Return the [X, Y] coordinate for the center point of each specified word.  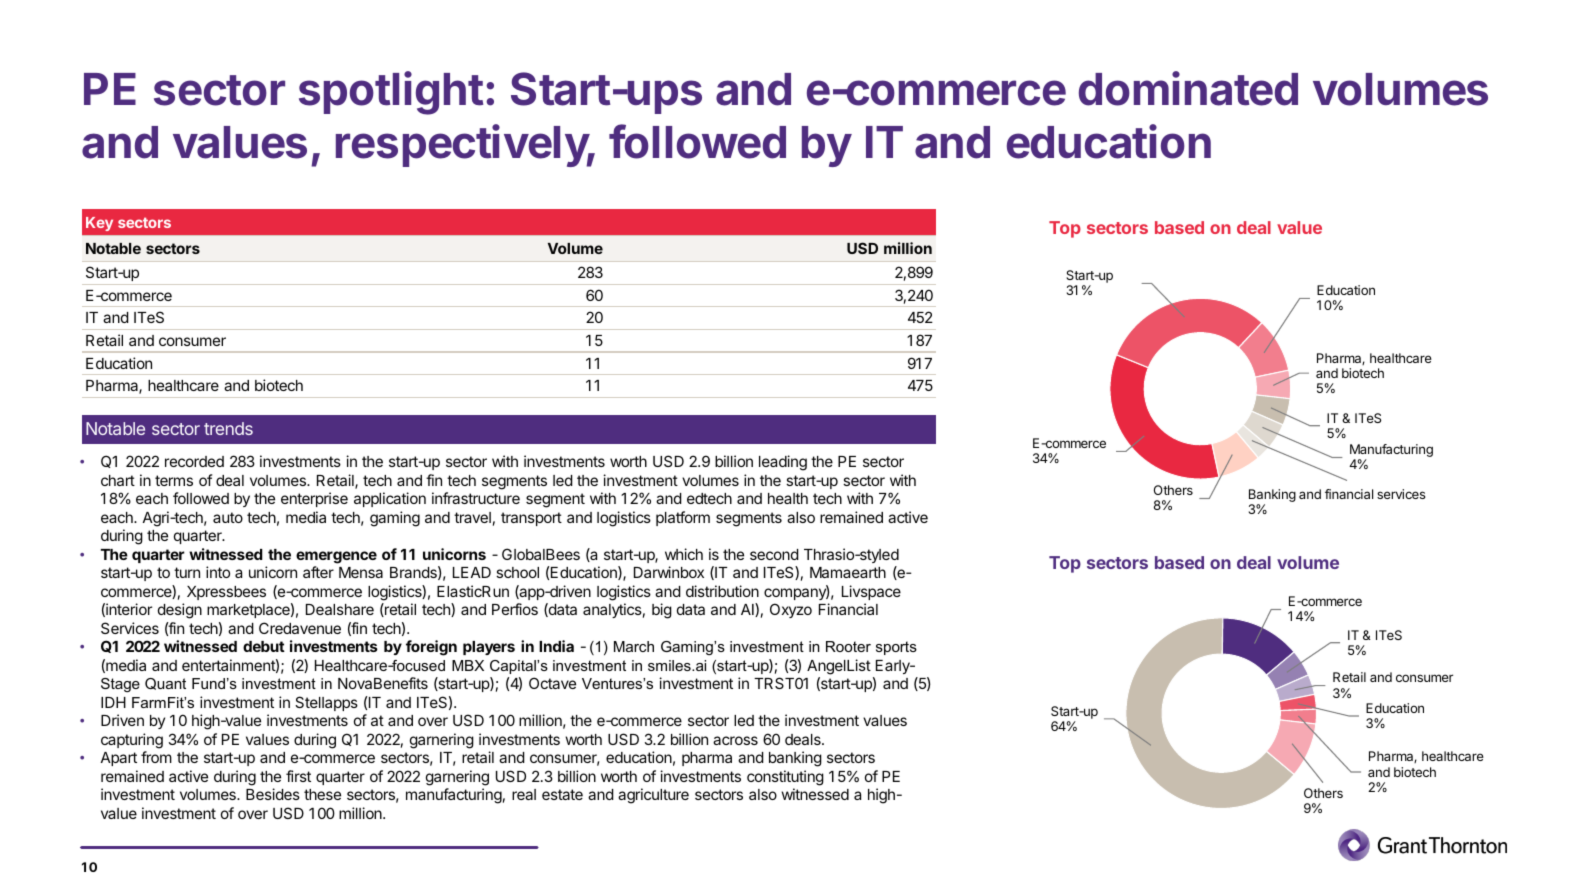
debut [264, 646]
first [298, 776]
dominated [1188, 88]
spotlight [391, 93]
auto [228, 517]
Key [99, 224]
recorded [194, 461]
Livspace [871, 592]
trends [228, 428]
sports [896, 648]
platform [683, 518]
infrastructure [476, 498]
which [684, 554]
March [634, 646]
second [774, 554]
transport [531, 519]
